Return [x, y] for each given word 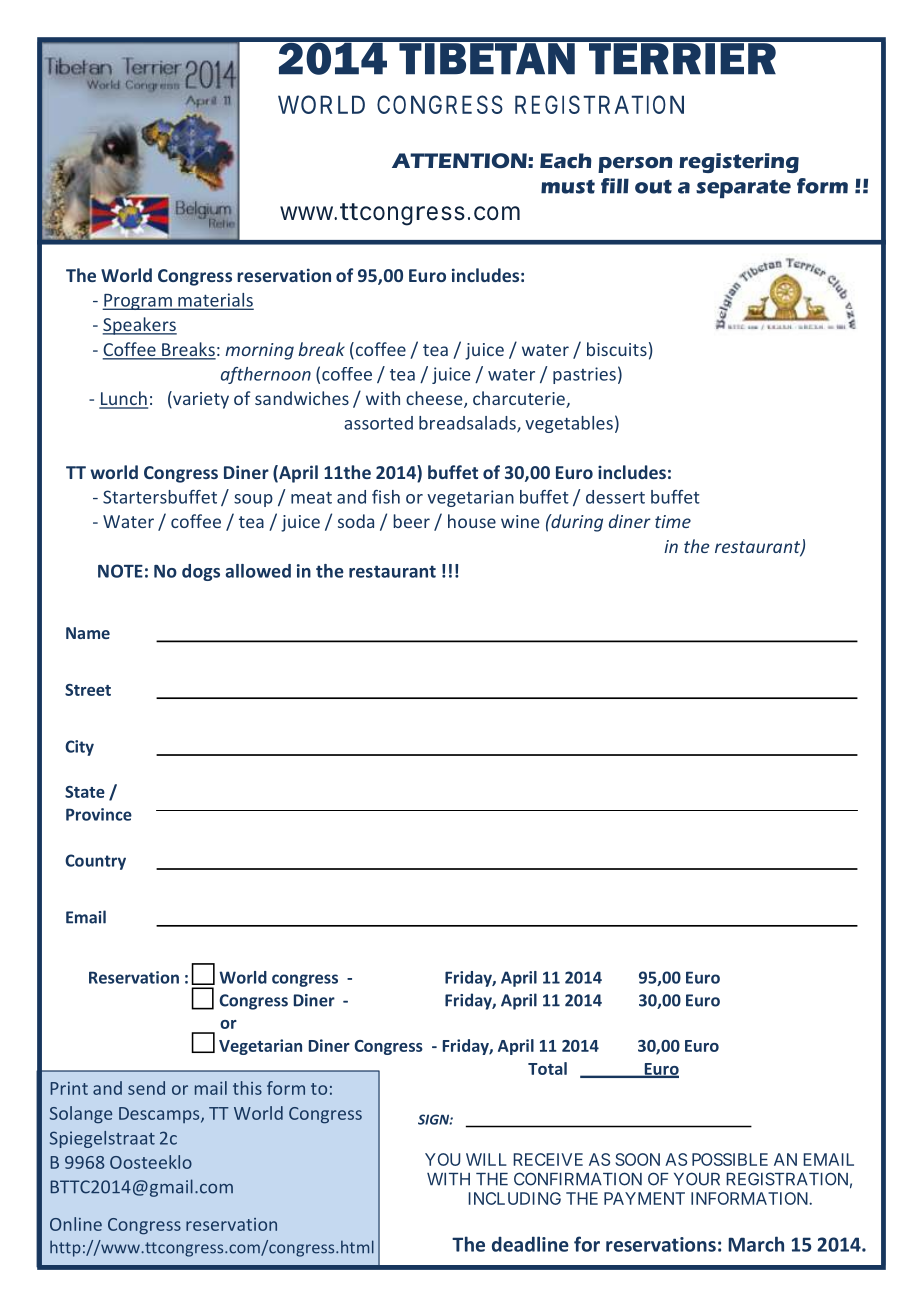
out [653, 186]
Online [76, 1224]
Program [138, 302]
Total [547, 1068]
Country [95, 862]
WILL [486, 1159]
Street [88, 690]
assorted [378, 423]
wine [520, 521]
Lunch [123, 399]
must [568, 186]
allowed [258, 571]
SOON [637, 1159]
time [673, 521]
